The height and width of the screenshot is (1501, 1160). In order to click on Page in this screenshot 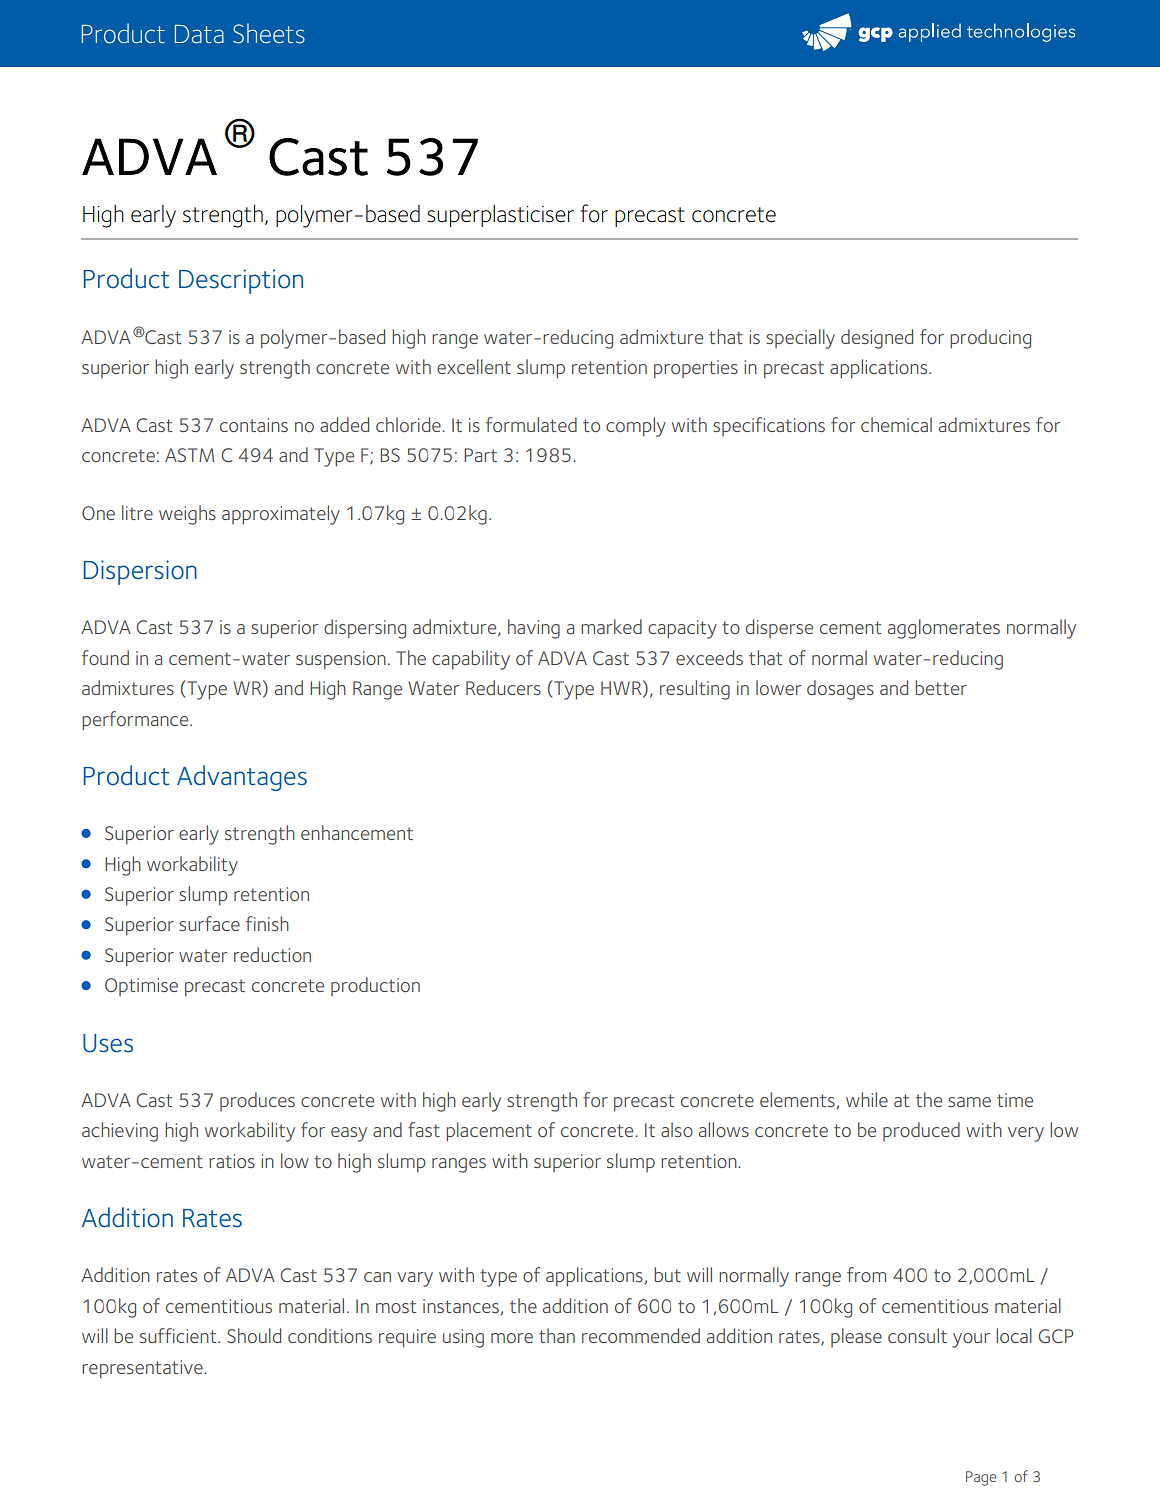, I will do `click(981, 1478)`.
